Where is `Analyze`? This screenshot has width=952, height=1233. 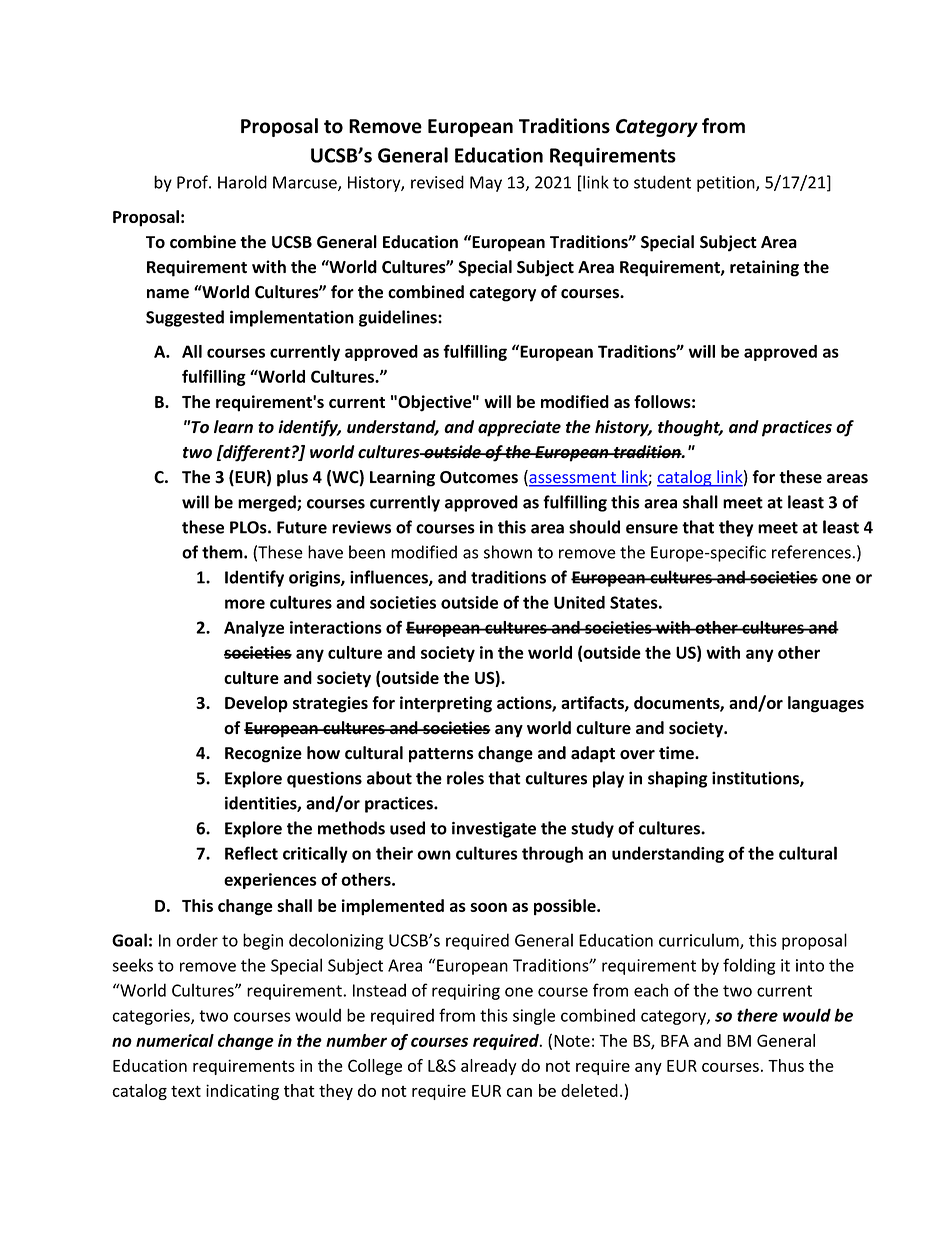 Analyze is located at coordinates (254, 629).
